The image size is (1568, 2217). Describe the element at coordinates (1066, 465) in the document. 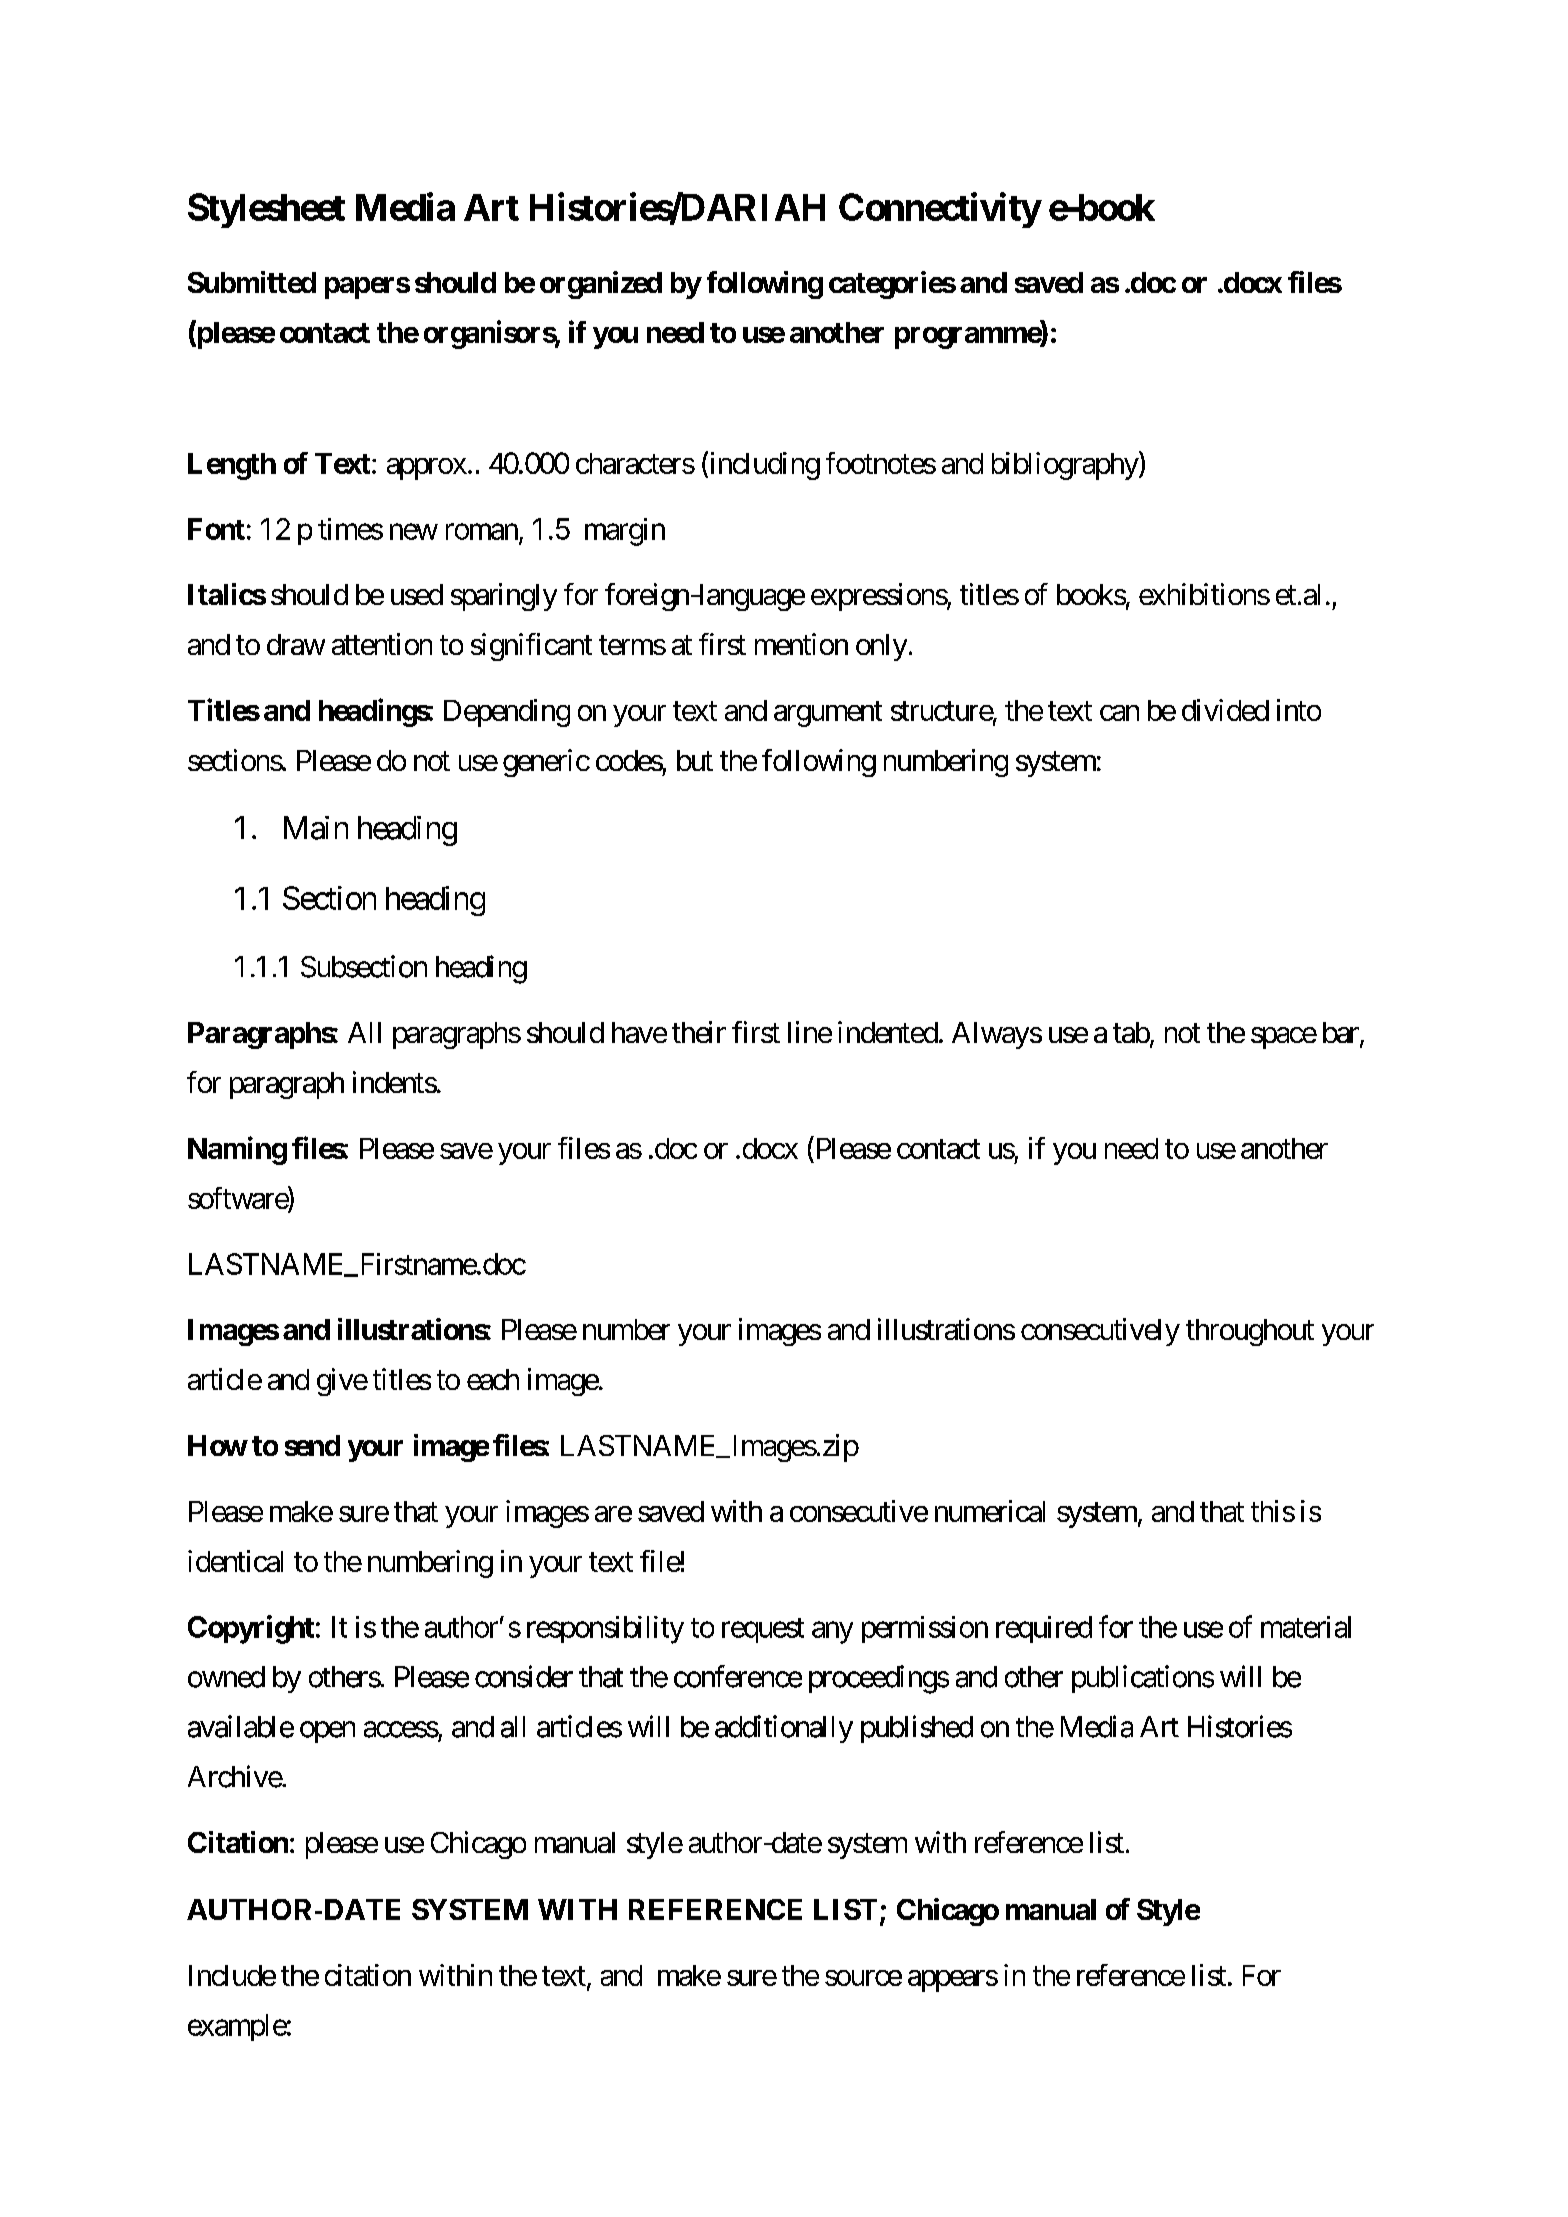

I see `bibliography` at that location.
